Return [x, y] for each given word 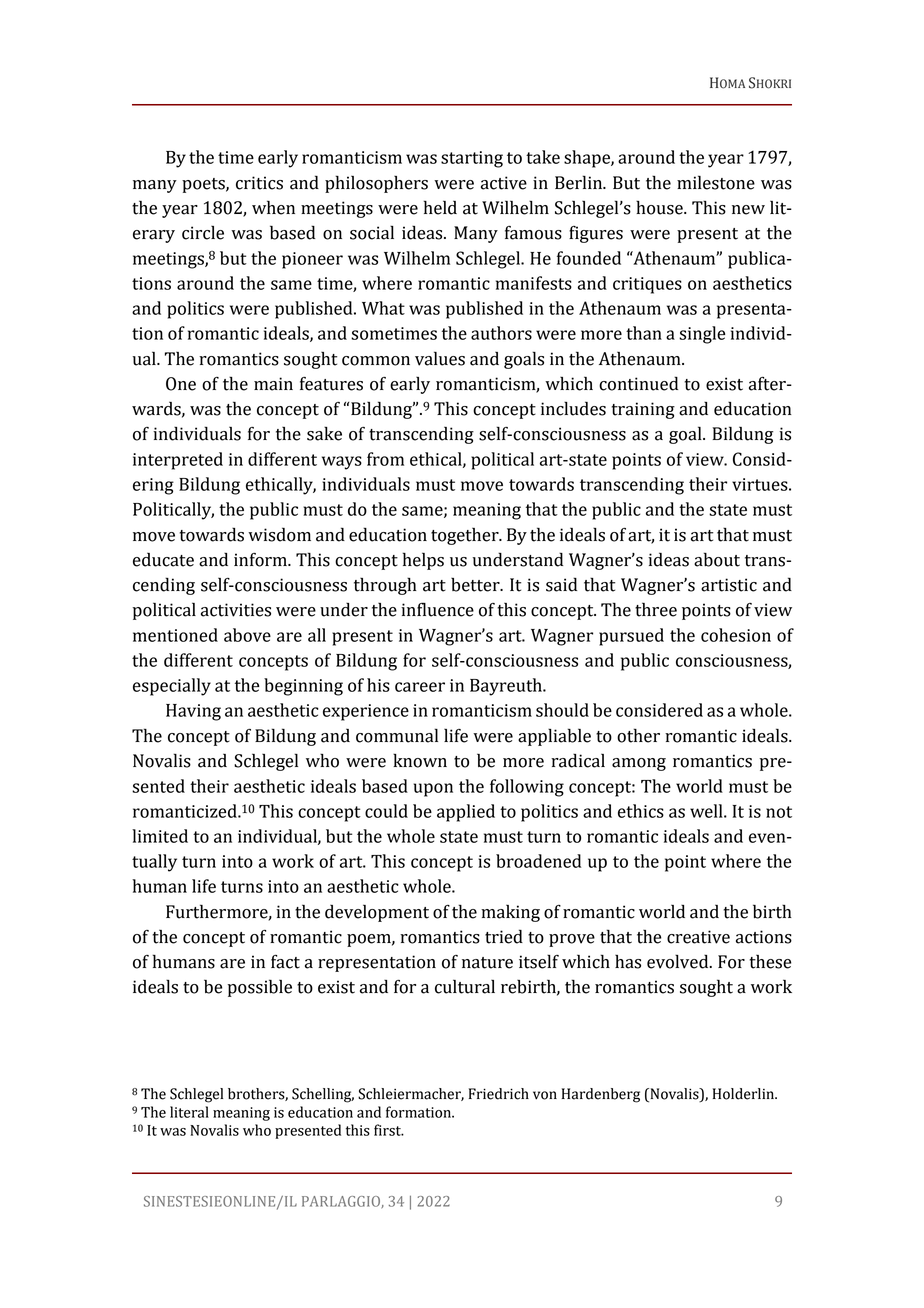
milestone [716, 182]
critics [259, 183]
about [717, 559]
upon [433, 790]
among [639, 764]
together [466, 536]
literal [189, 1112]
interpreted [178, 461]
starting [472, 159]
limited [160, 836]
